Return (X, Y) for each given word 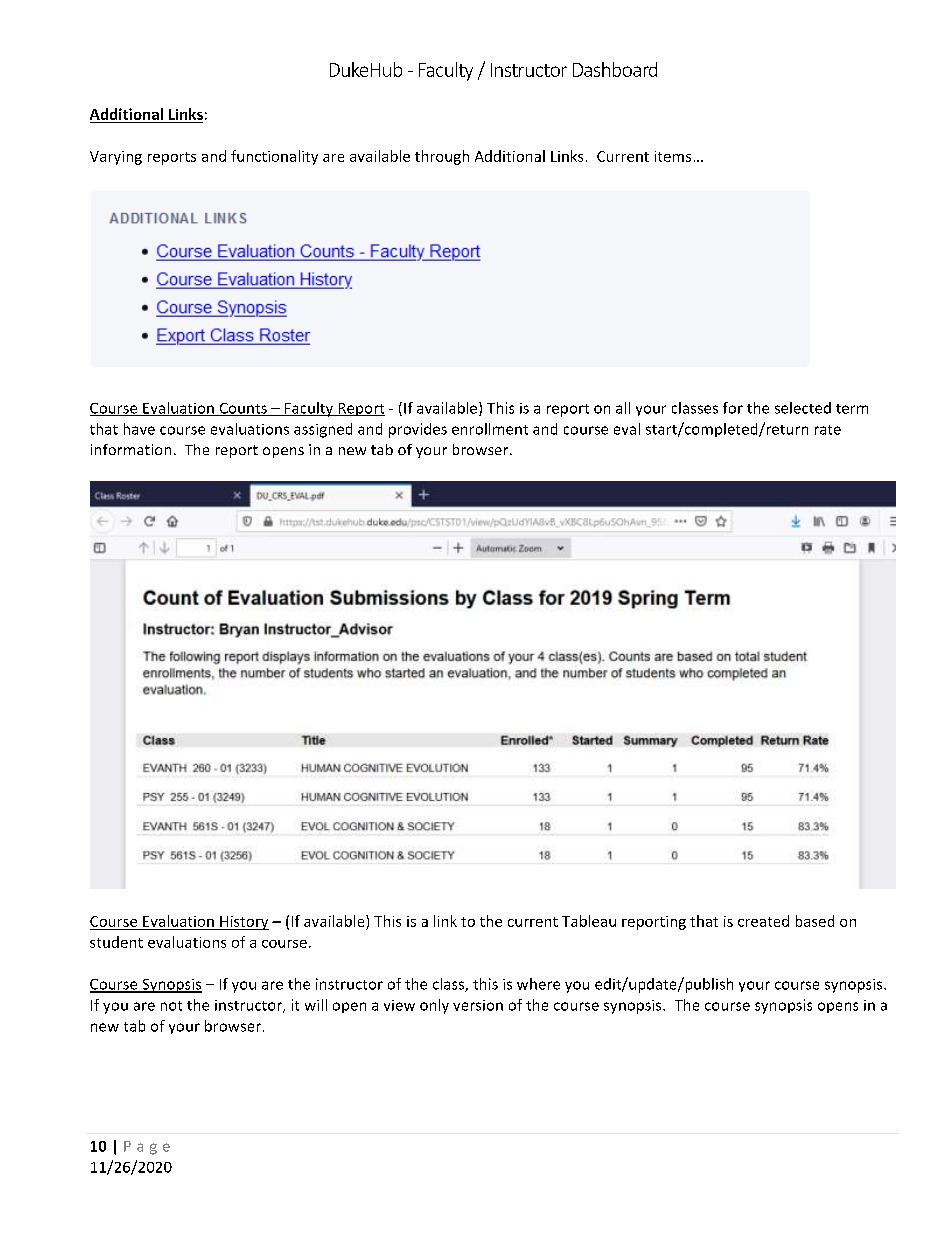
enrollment (490, 429)
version (478, 1005)
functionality (274, 157)
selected (803, 408)
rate (828, 430)
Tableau (589, 921)
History (243, 923)
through (442, 157)
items (673, 156)
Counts (243, 409)
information (131, 449)
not (171, 1006)
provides (418, 430)
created (763, 921)
